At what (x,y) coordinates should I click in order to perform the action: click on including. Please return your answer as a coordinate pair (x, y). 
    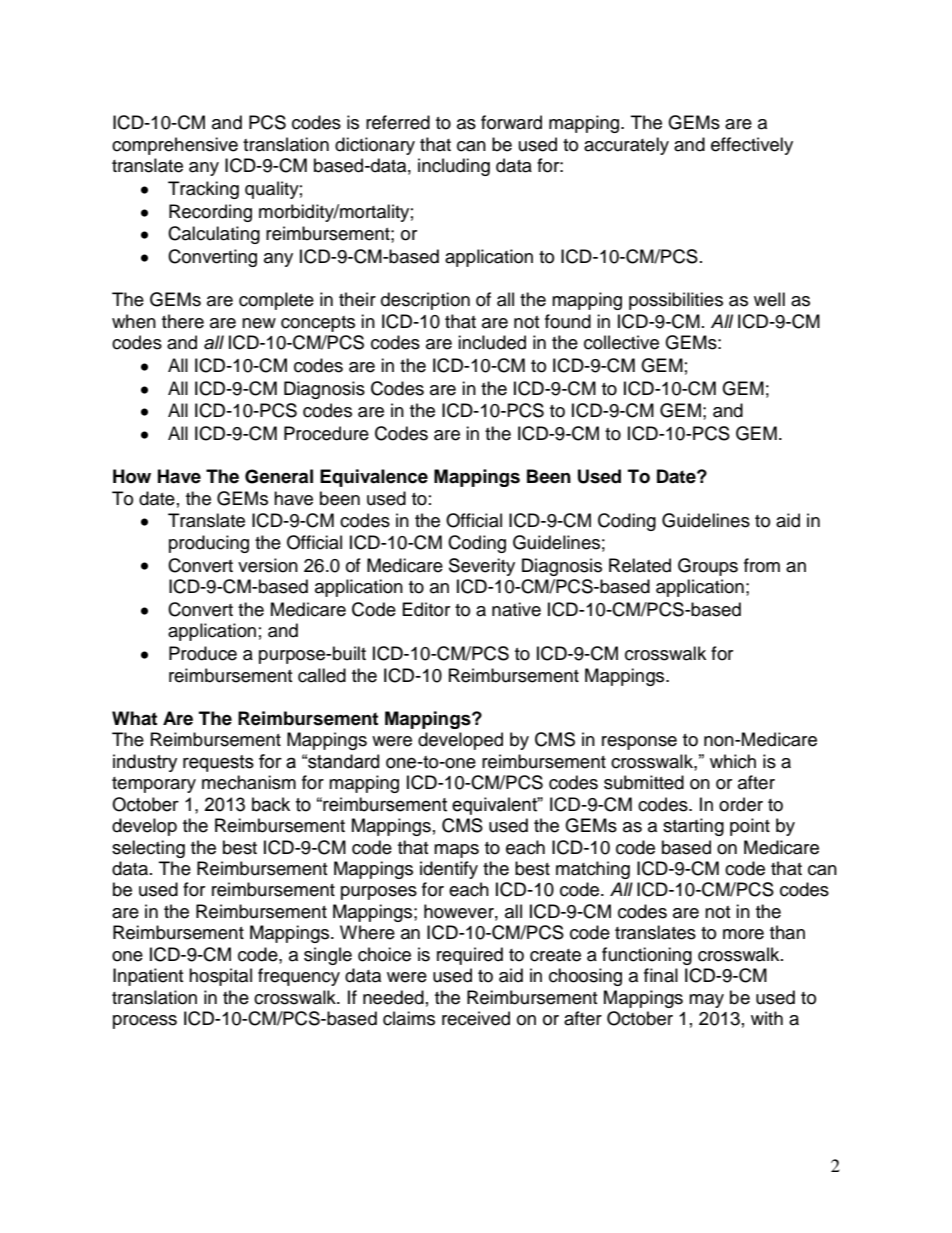
    Looking at the image, I should click on (454, 167).
